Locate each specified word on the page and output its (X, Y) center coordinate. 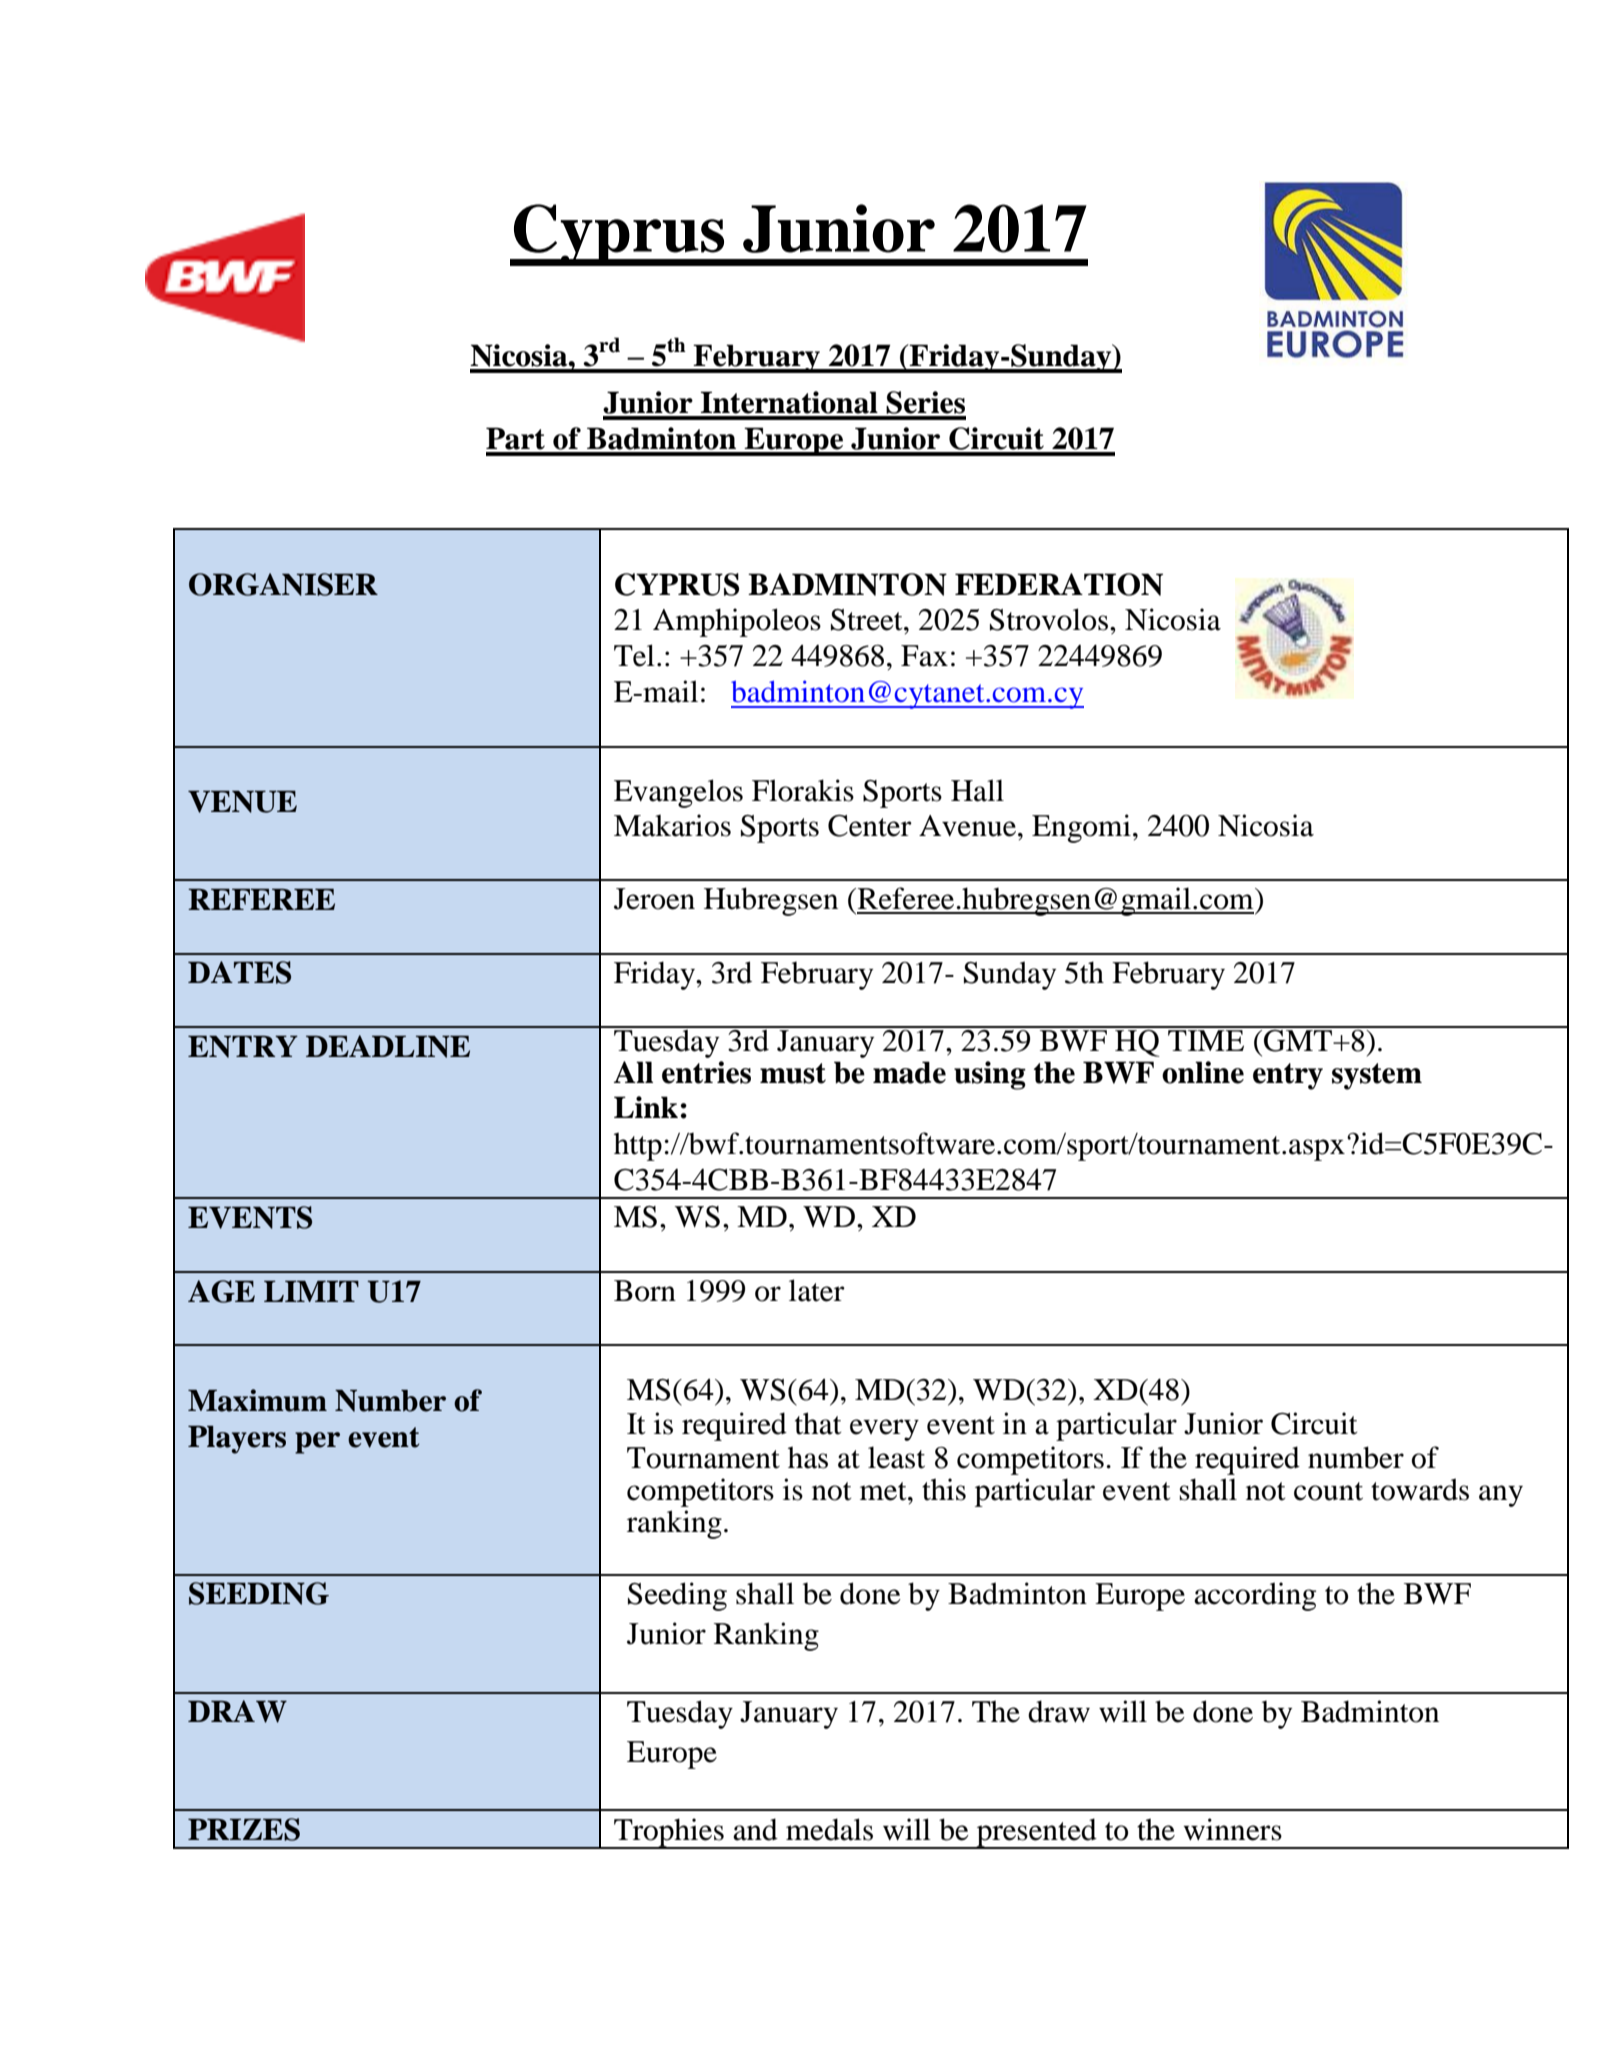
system (1377, 1076)
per (317, 1443)
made (909, 1072)
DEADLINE (388, 1046)
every (884, 1430)
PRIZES (244, 1829)
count (1328, 1491)
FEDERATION (1059, 584)
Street (868, 620)
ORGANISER (283, 584)
